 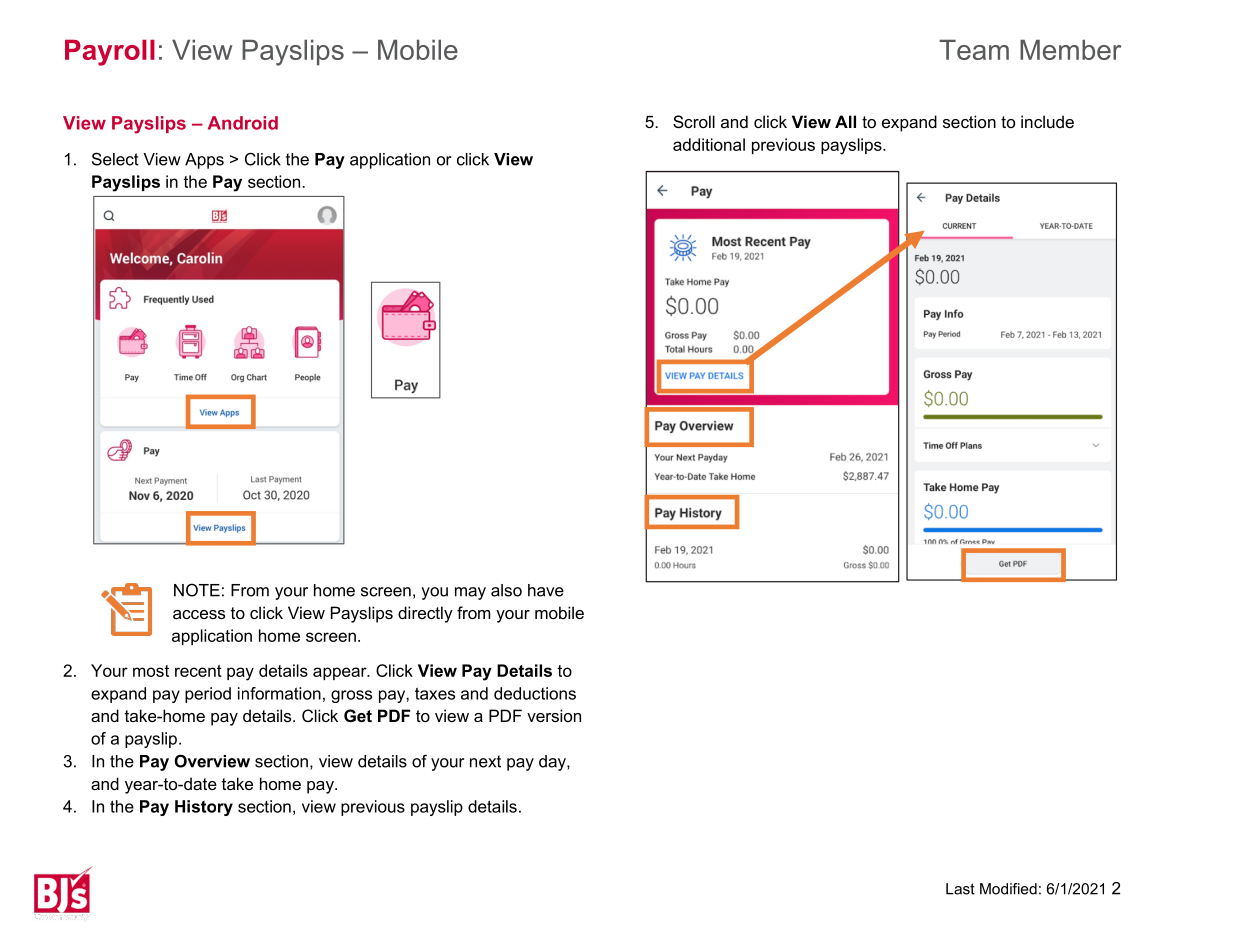 I want to click on day, so click(x=553, y=763).
